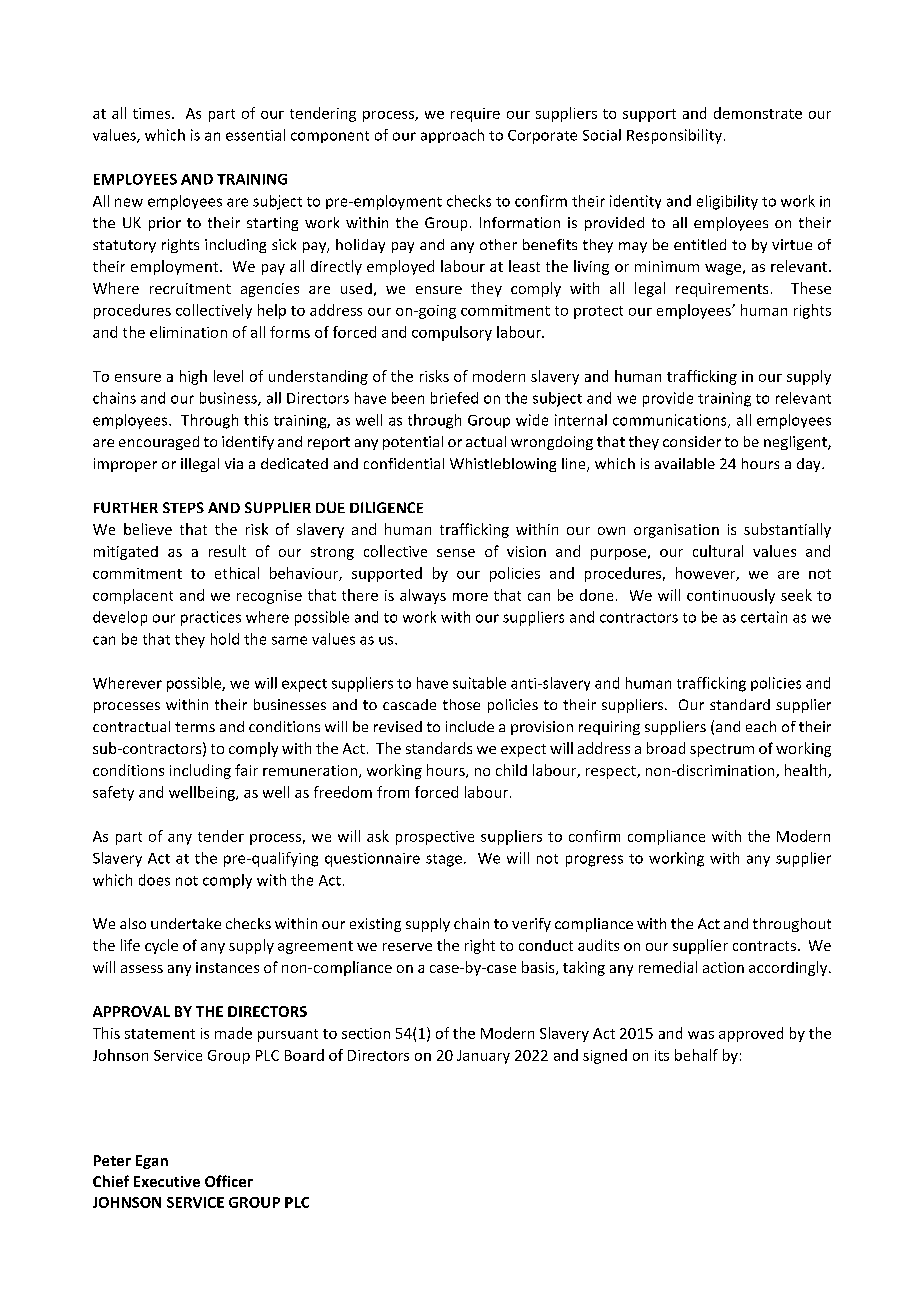 The width and height of the screenshot is (924, 1308). What do you see at coordinates (153, 113) in the screenshot?
I see `times` at bounding box center [153, 113].
